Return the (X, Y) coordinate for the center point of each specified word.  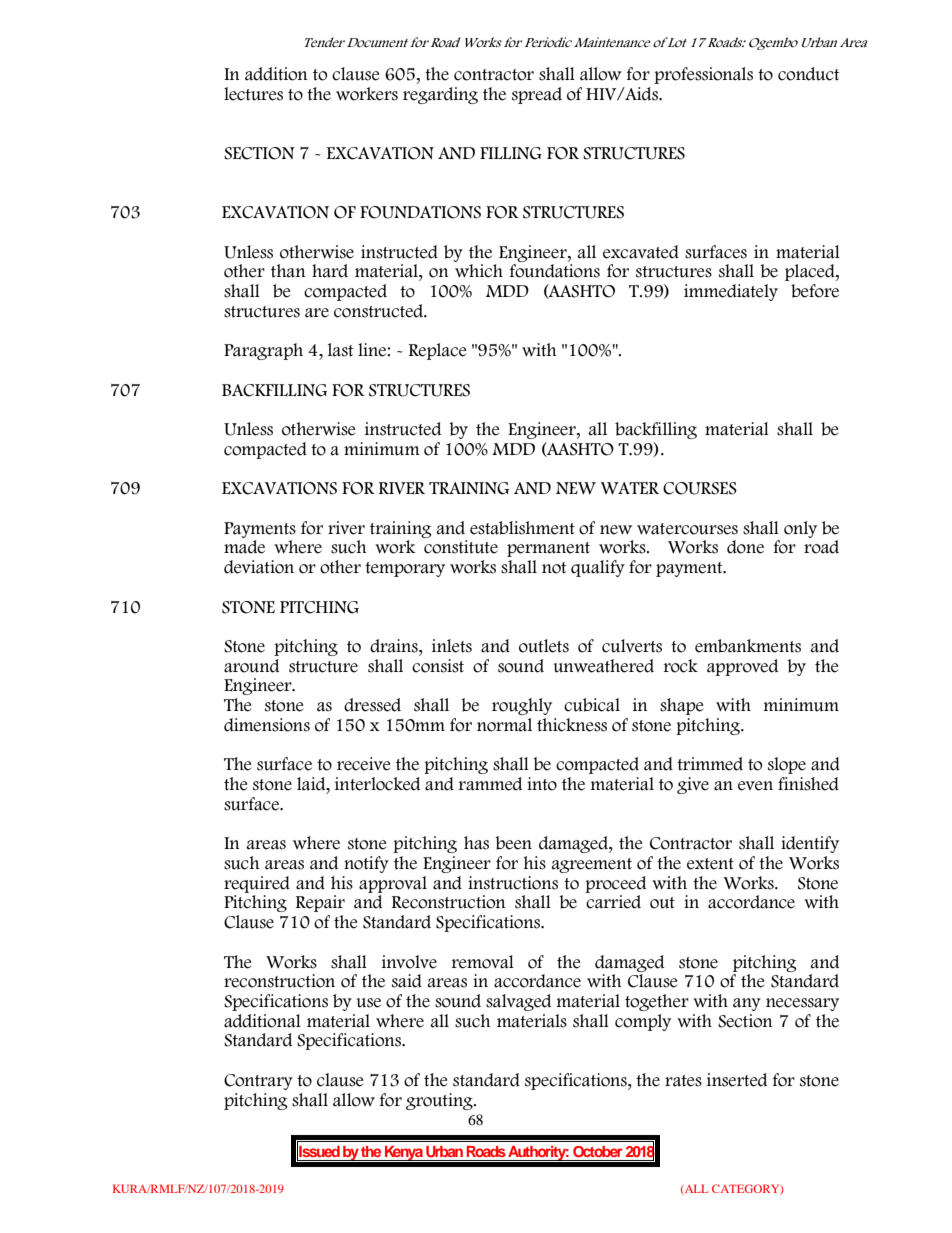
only (800, 529)
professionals (703, 75)
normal (504, 725)
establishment (522, 528)
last (341, 350)
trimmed (710, 764)
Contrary (258, 1082)
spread (537, 95)
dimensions (267, 725)
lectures (253, 94)
